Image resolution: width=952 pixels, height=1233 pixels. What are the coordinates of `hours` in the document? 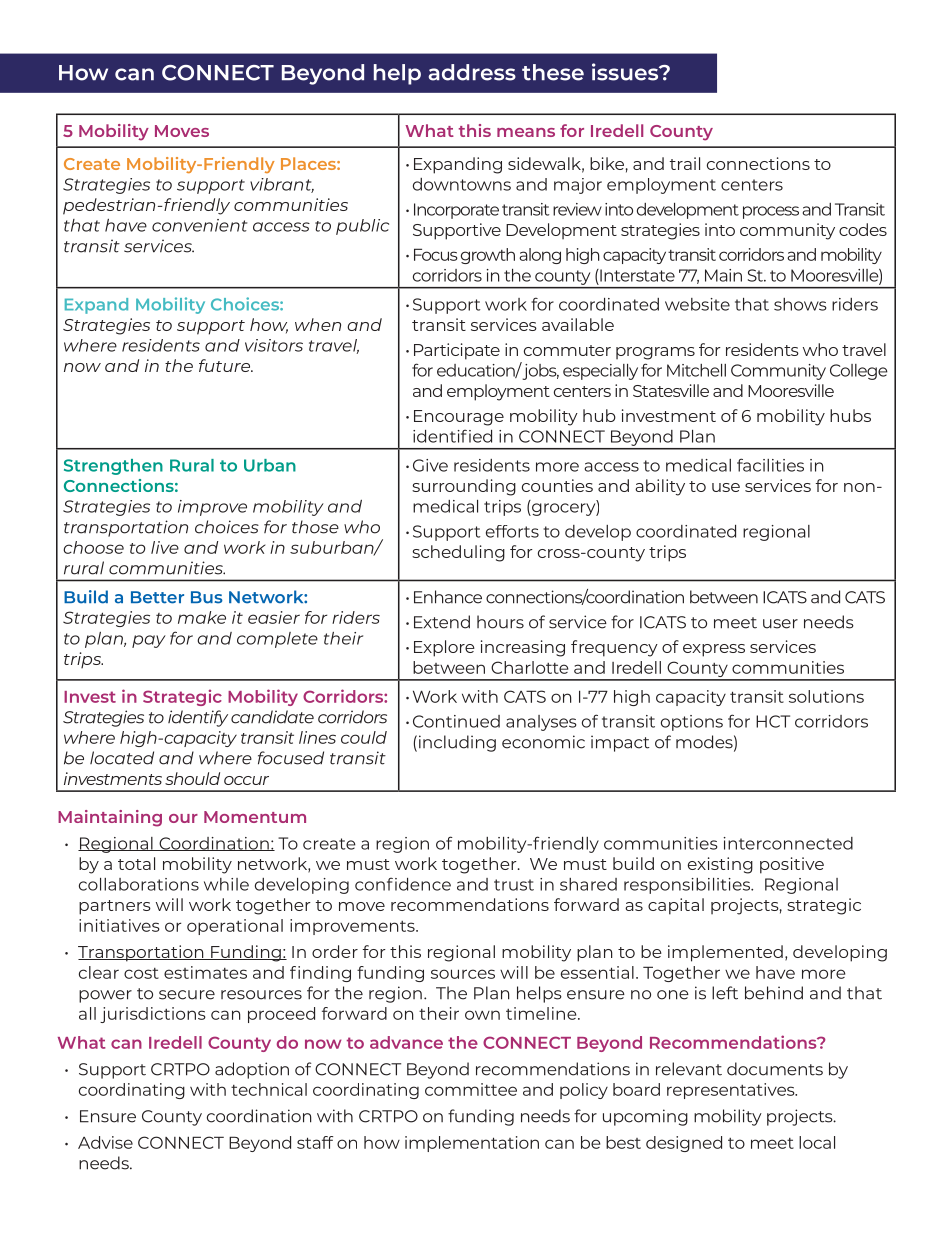 It's located at (500, 622).
